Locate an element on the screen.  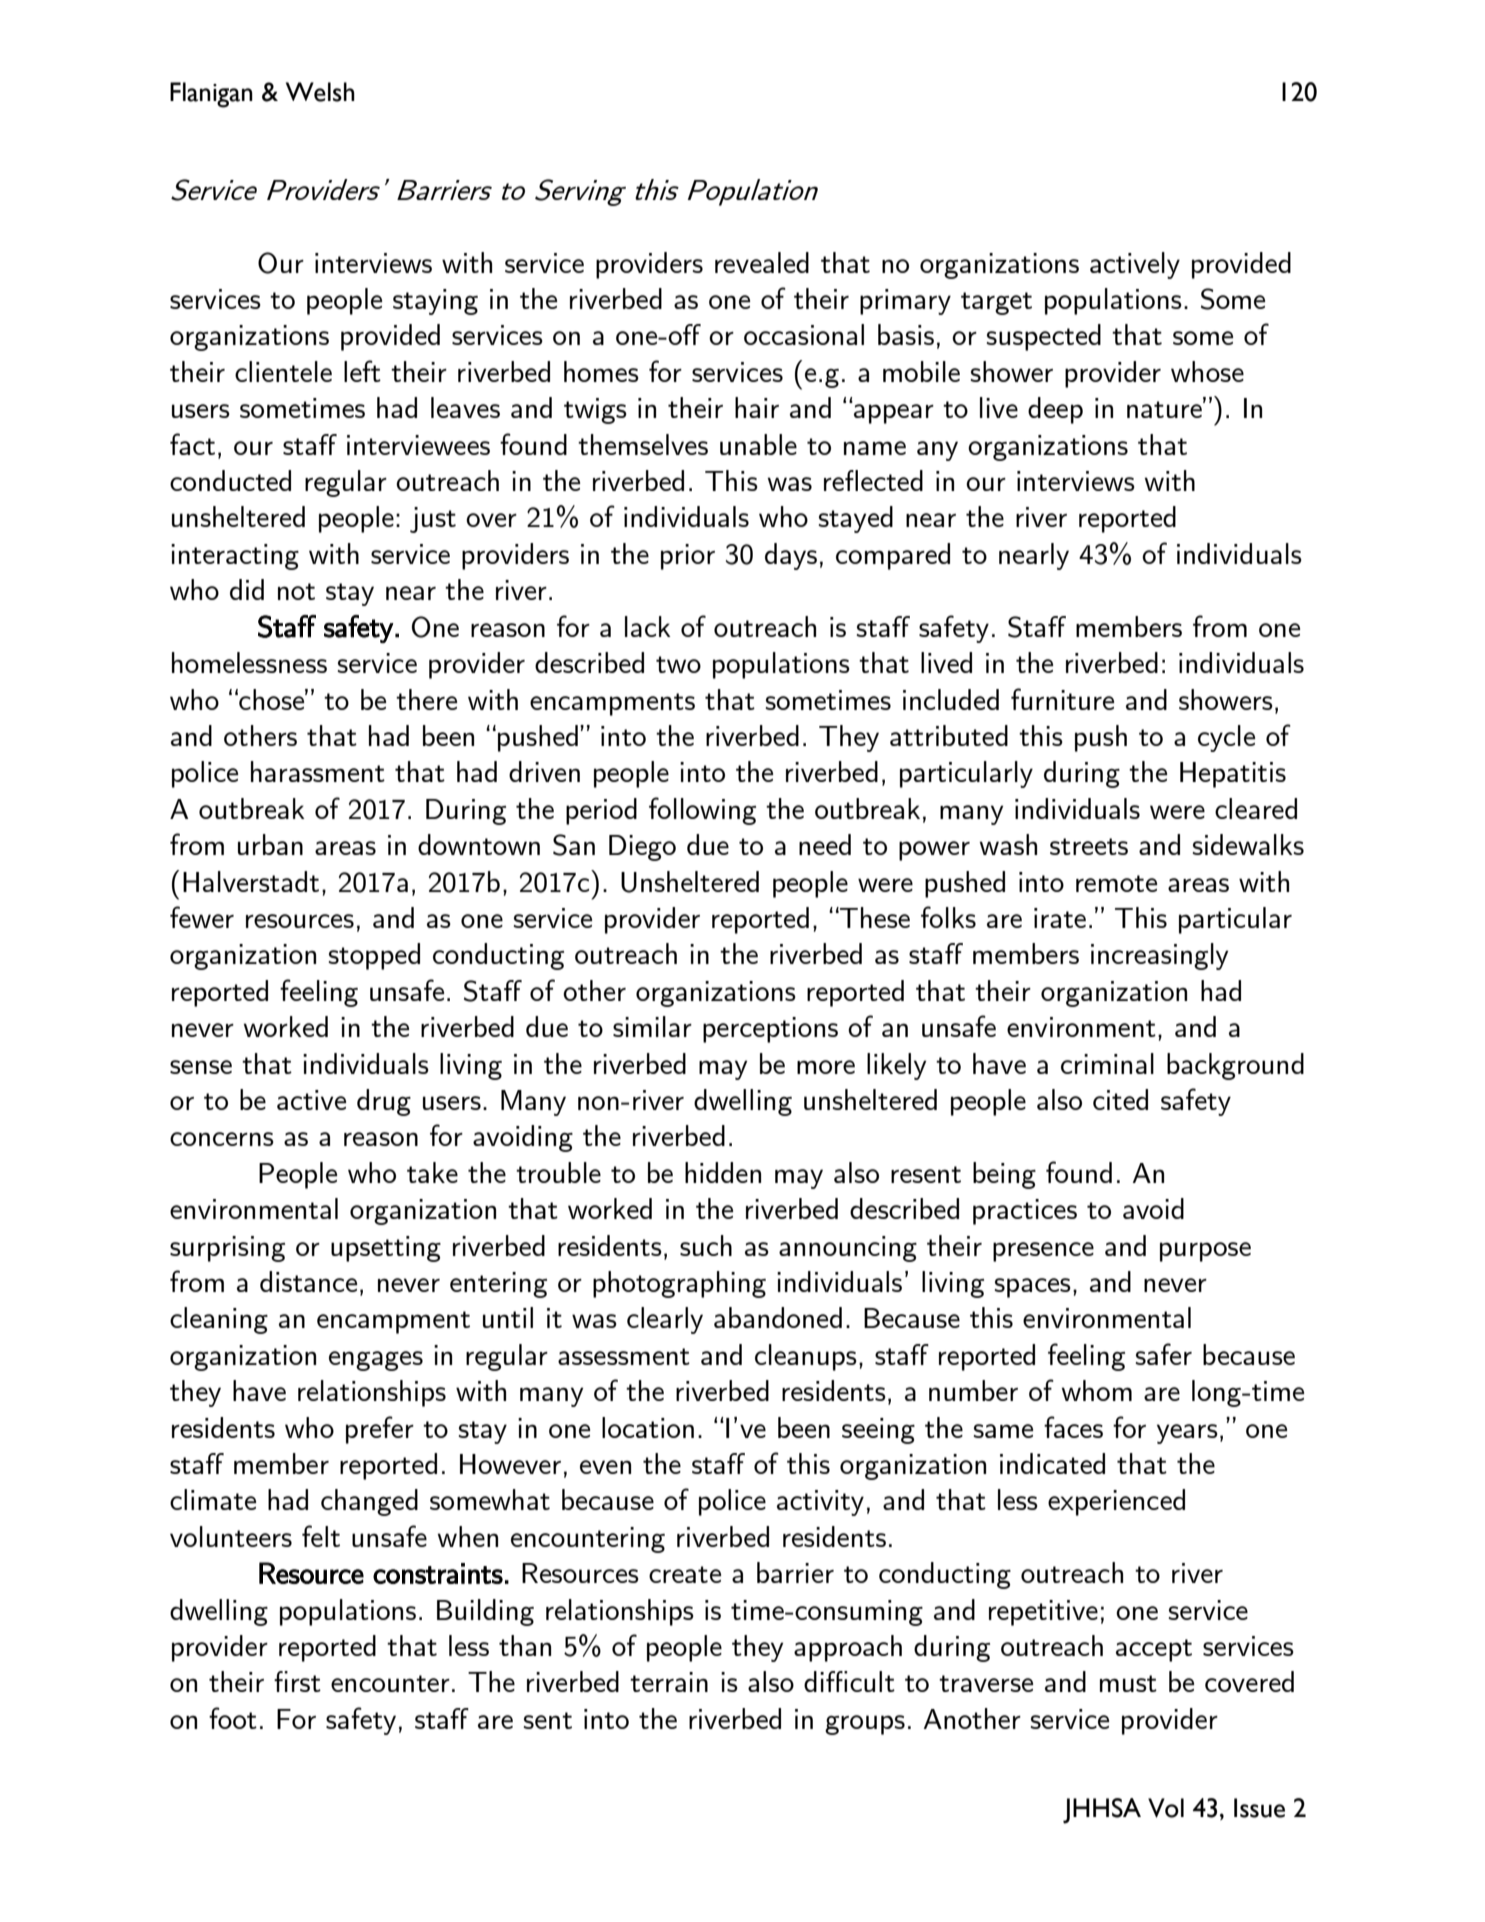
target is located at coordinates (996, 303).
